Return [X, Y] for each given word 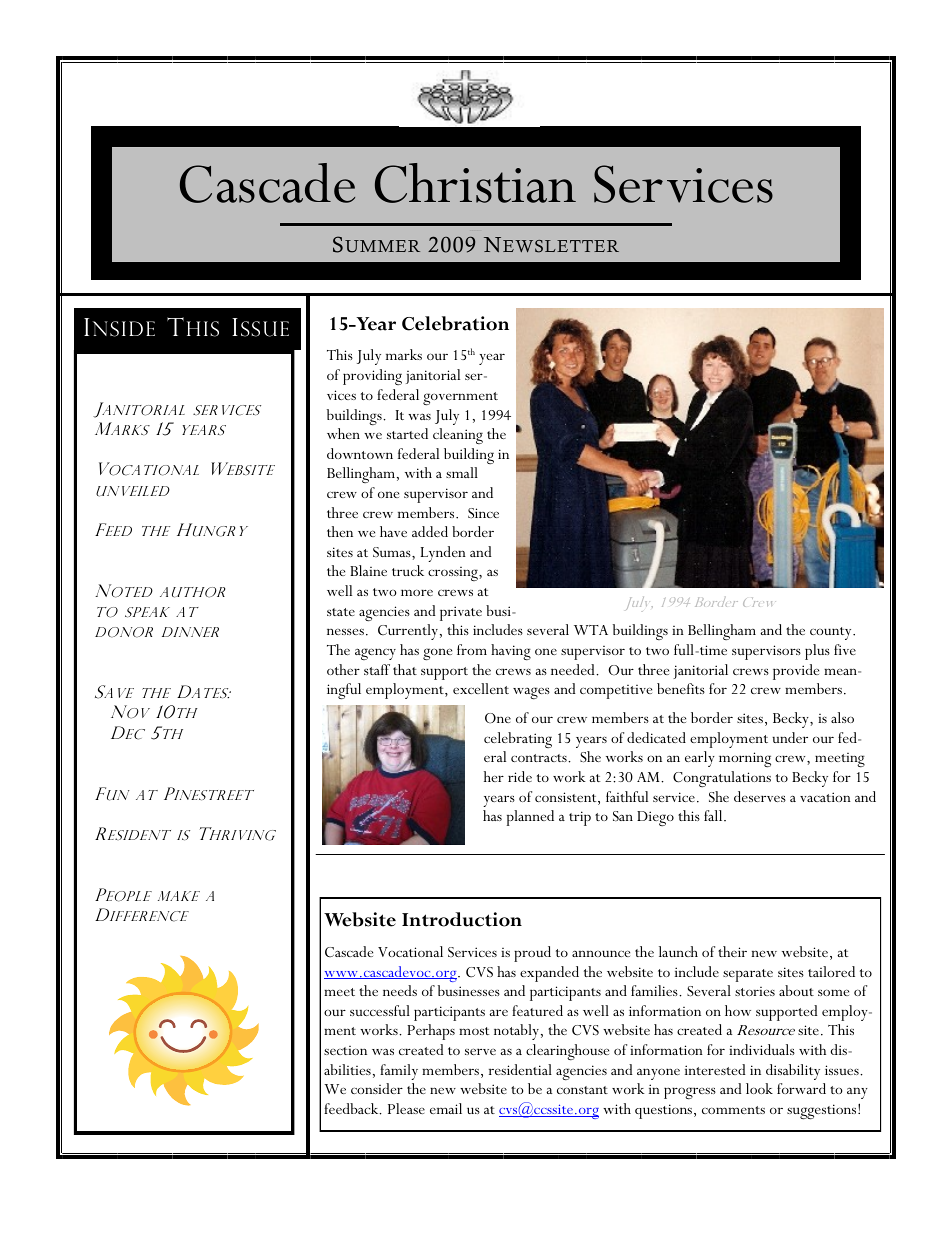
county [832, 633]
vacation [825, 797]
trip [580, 818]
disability [793, 1072]
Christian [475, 183]
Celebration [455, 323]
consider [377, 1088]
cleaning [458, 436]
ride [520, 776]
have [393, 531]
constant [582, 1090]
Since [483, 513]
